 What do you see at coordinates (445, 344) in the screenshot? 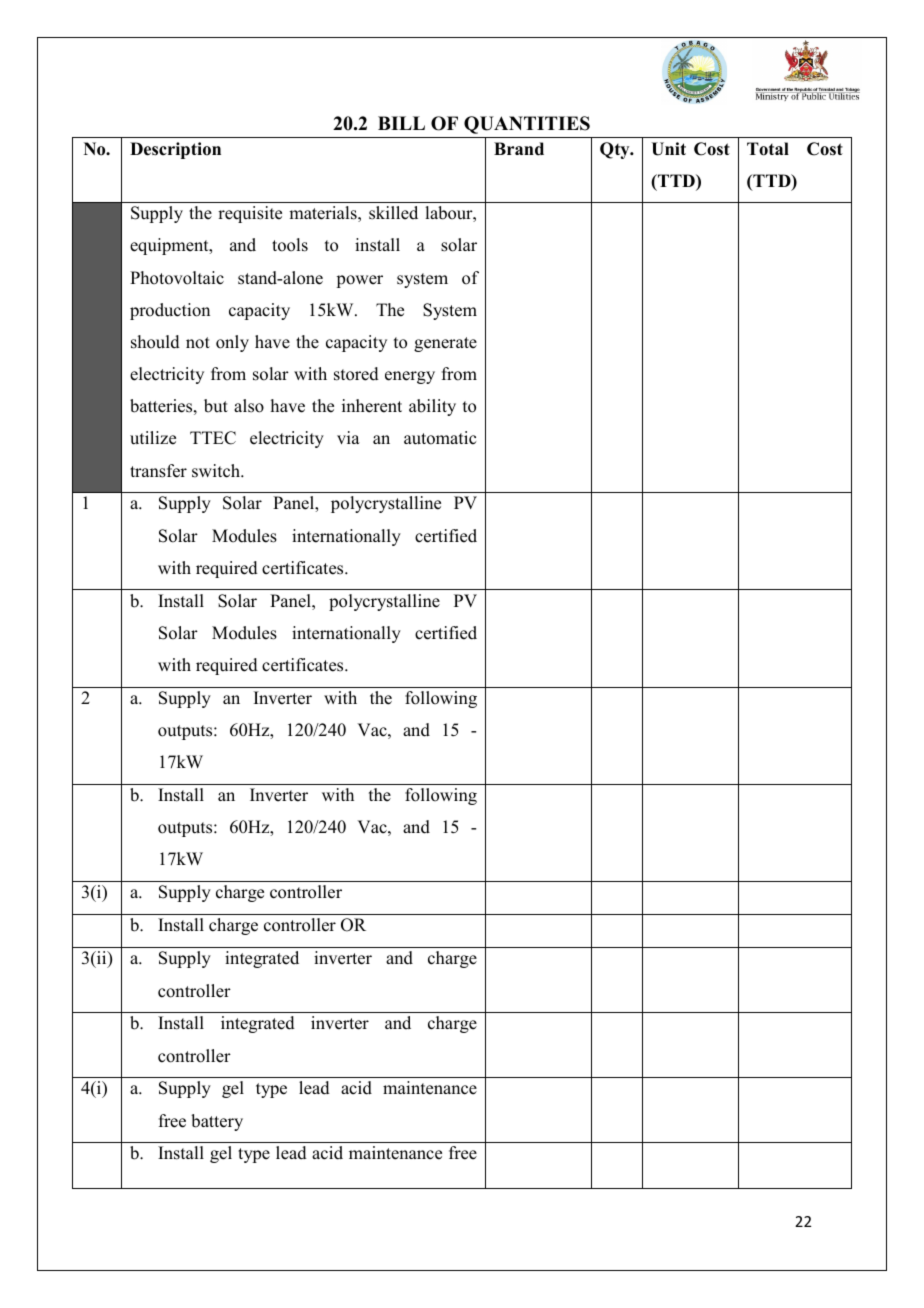
I see `generate` at bounding box center [445, 344].
